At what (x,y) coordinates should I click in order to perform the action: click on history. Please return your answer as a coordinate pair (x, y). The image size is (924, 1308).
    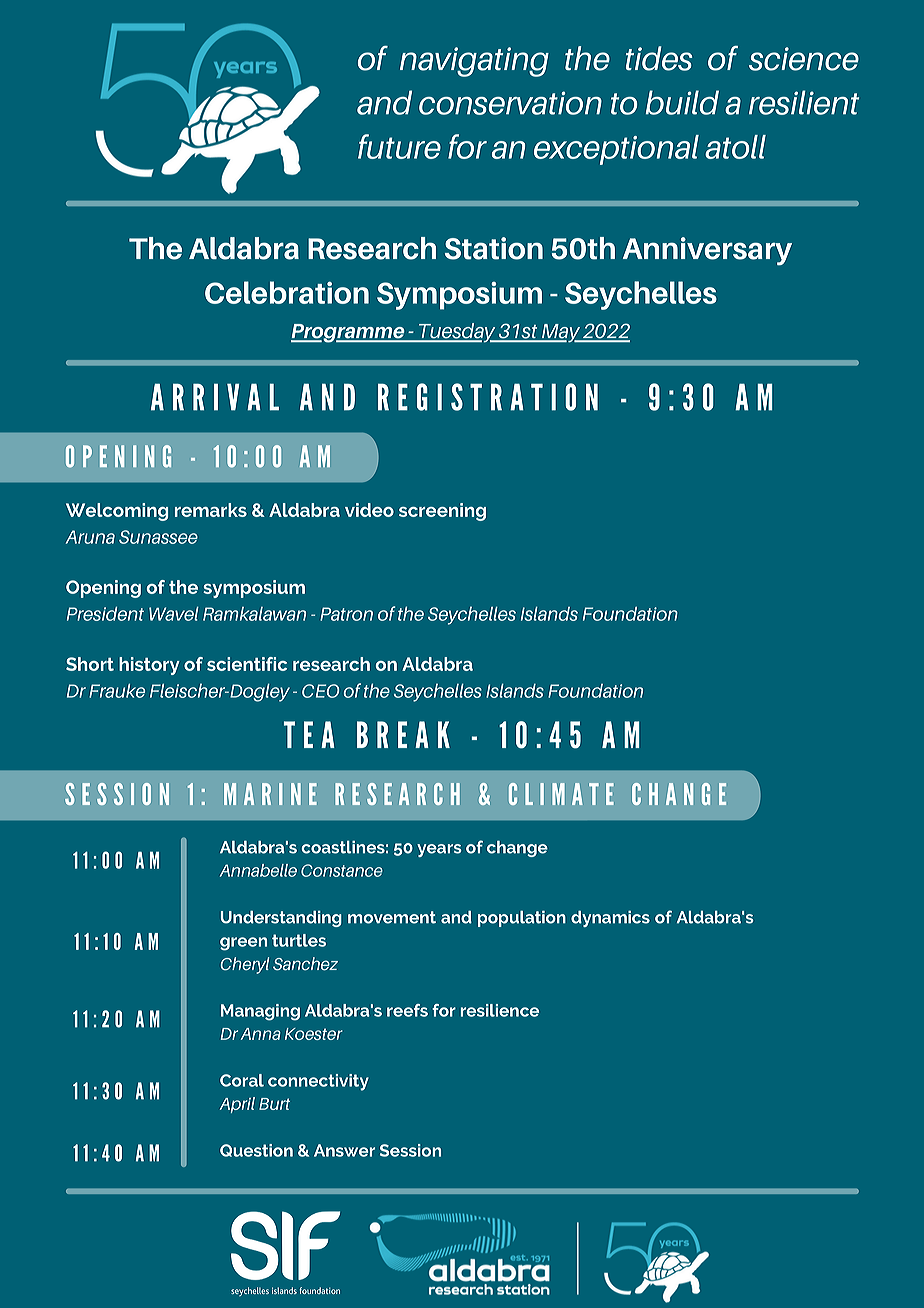
    Looking at the image, I should click on (149, 666).
